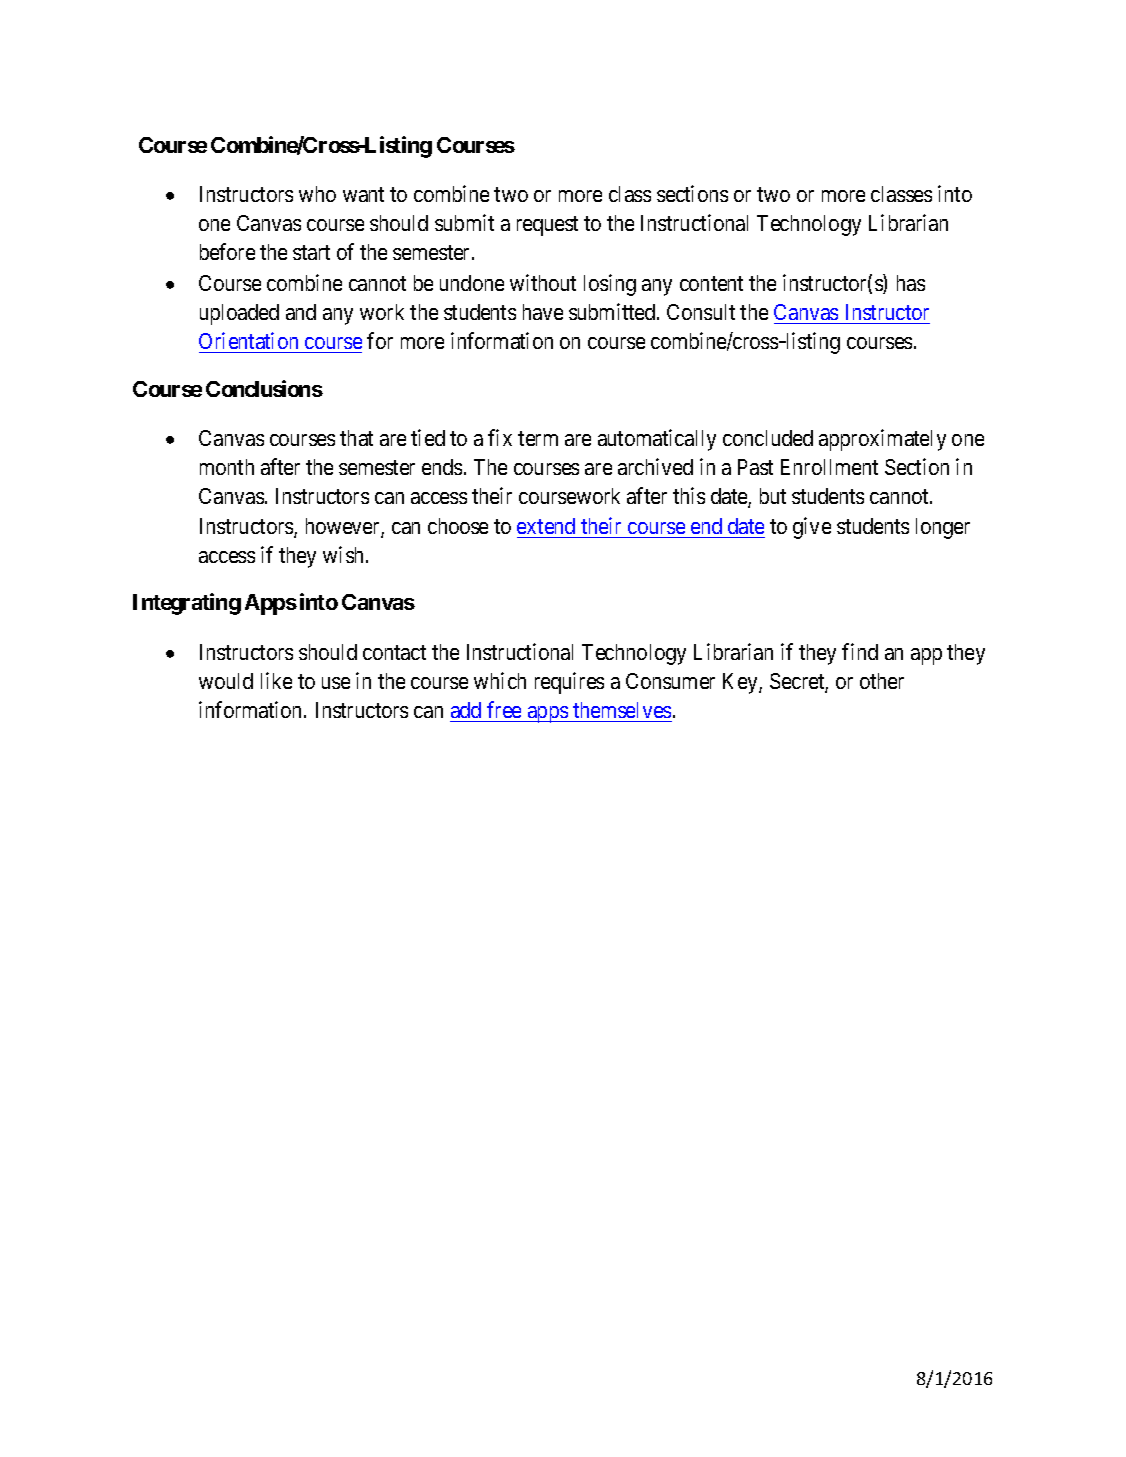  What do you see at coordinates (911, 283) in the page?
I see `has` at bounding box center [911, 283].
